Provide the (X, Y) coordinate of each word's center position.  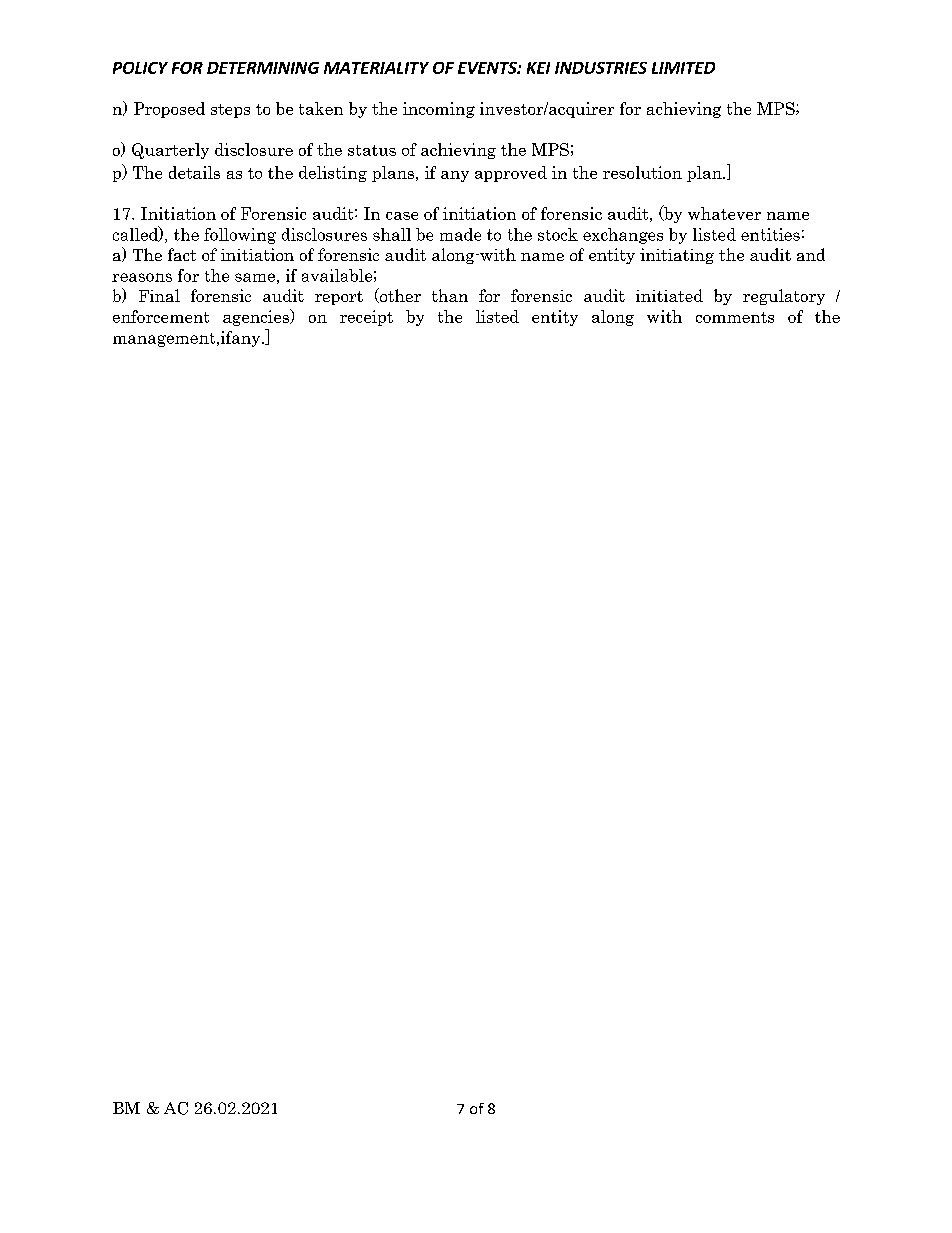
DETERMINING (263, 68)
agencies (257, 317)
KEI (538, 68)
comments (735, 317)
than (450, 295)
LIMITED (683, 68)
